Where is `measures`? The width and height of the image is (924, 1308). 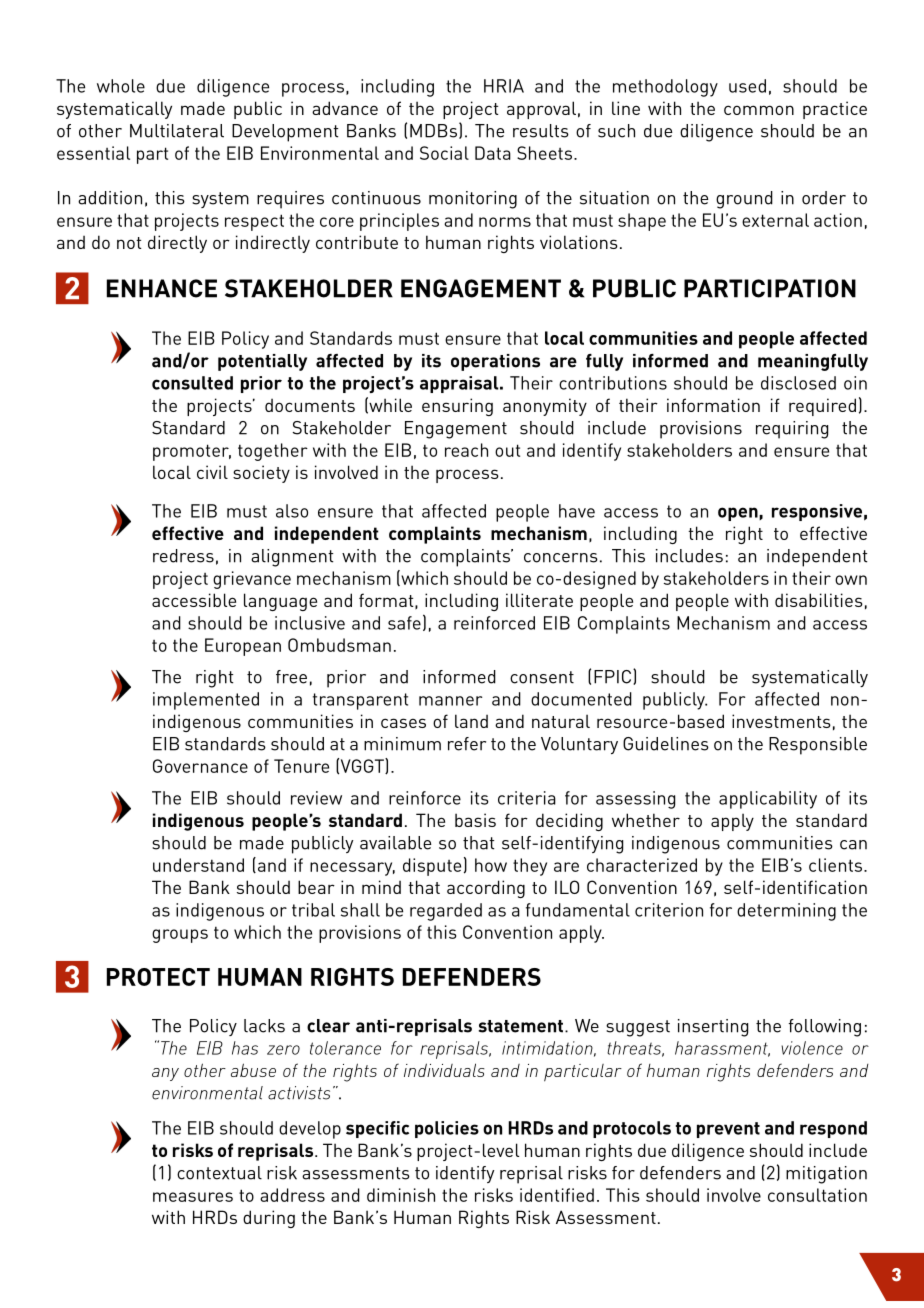
measures is located at coordinates (193, 1197).
